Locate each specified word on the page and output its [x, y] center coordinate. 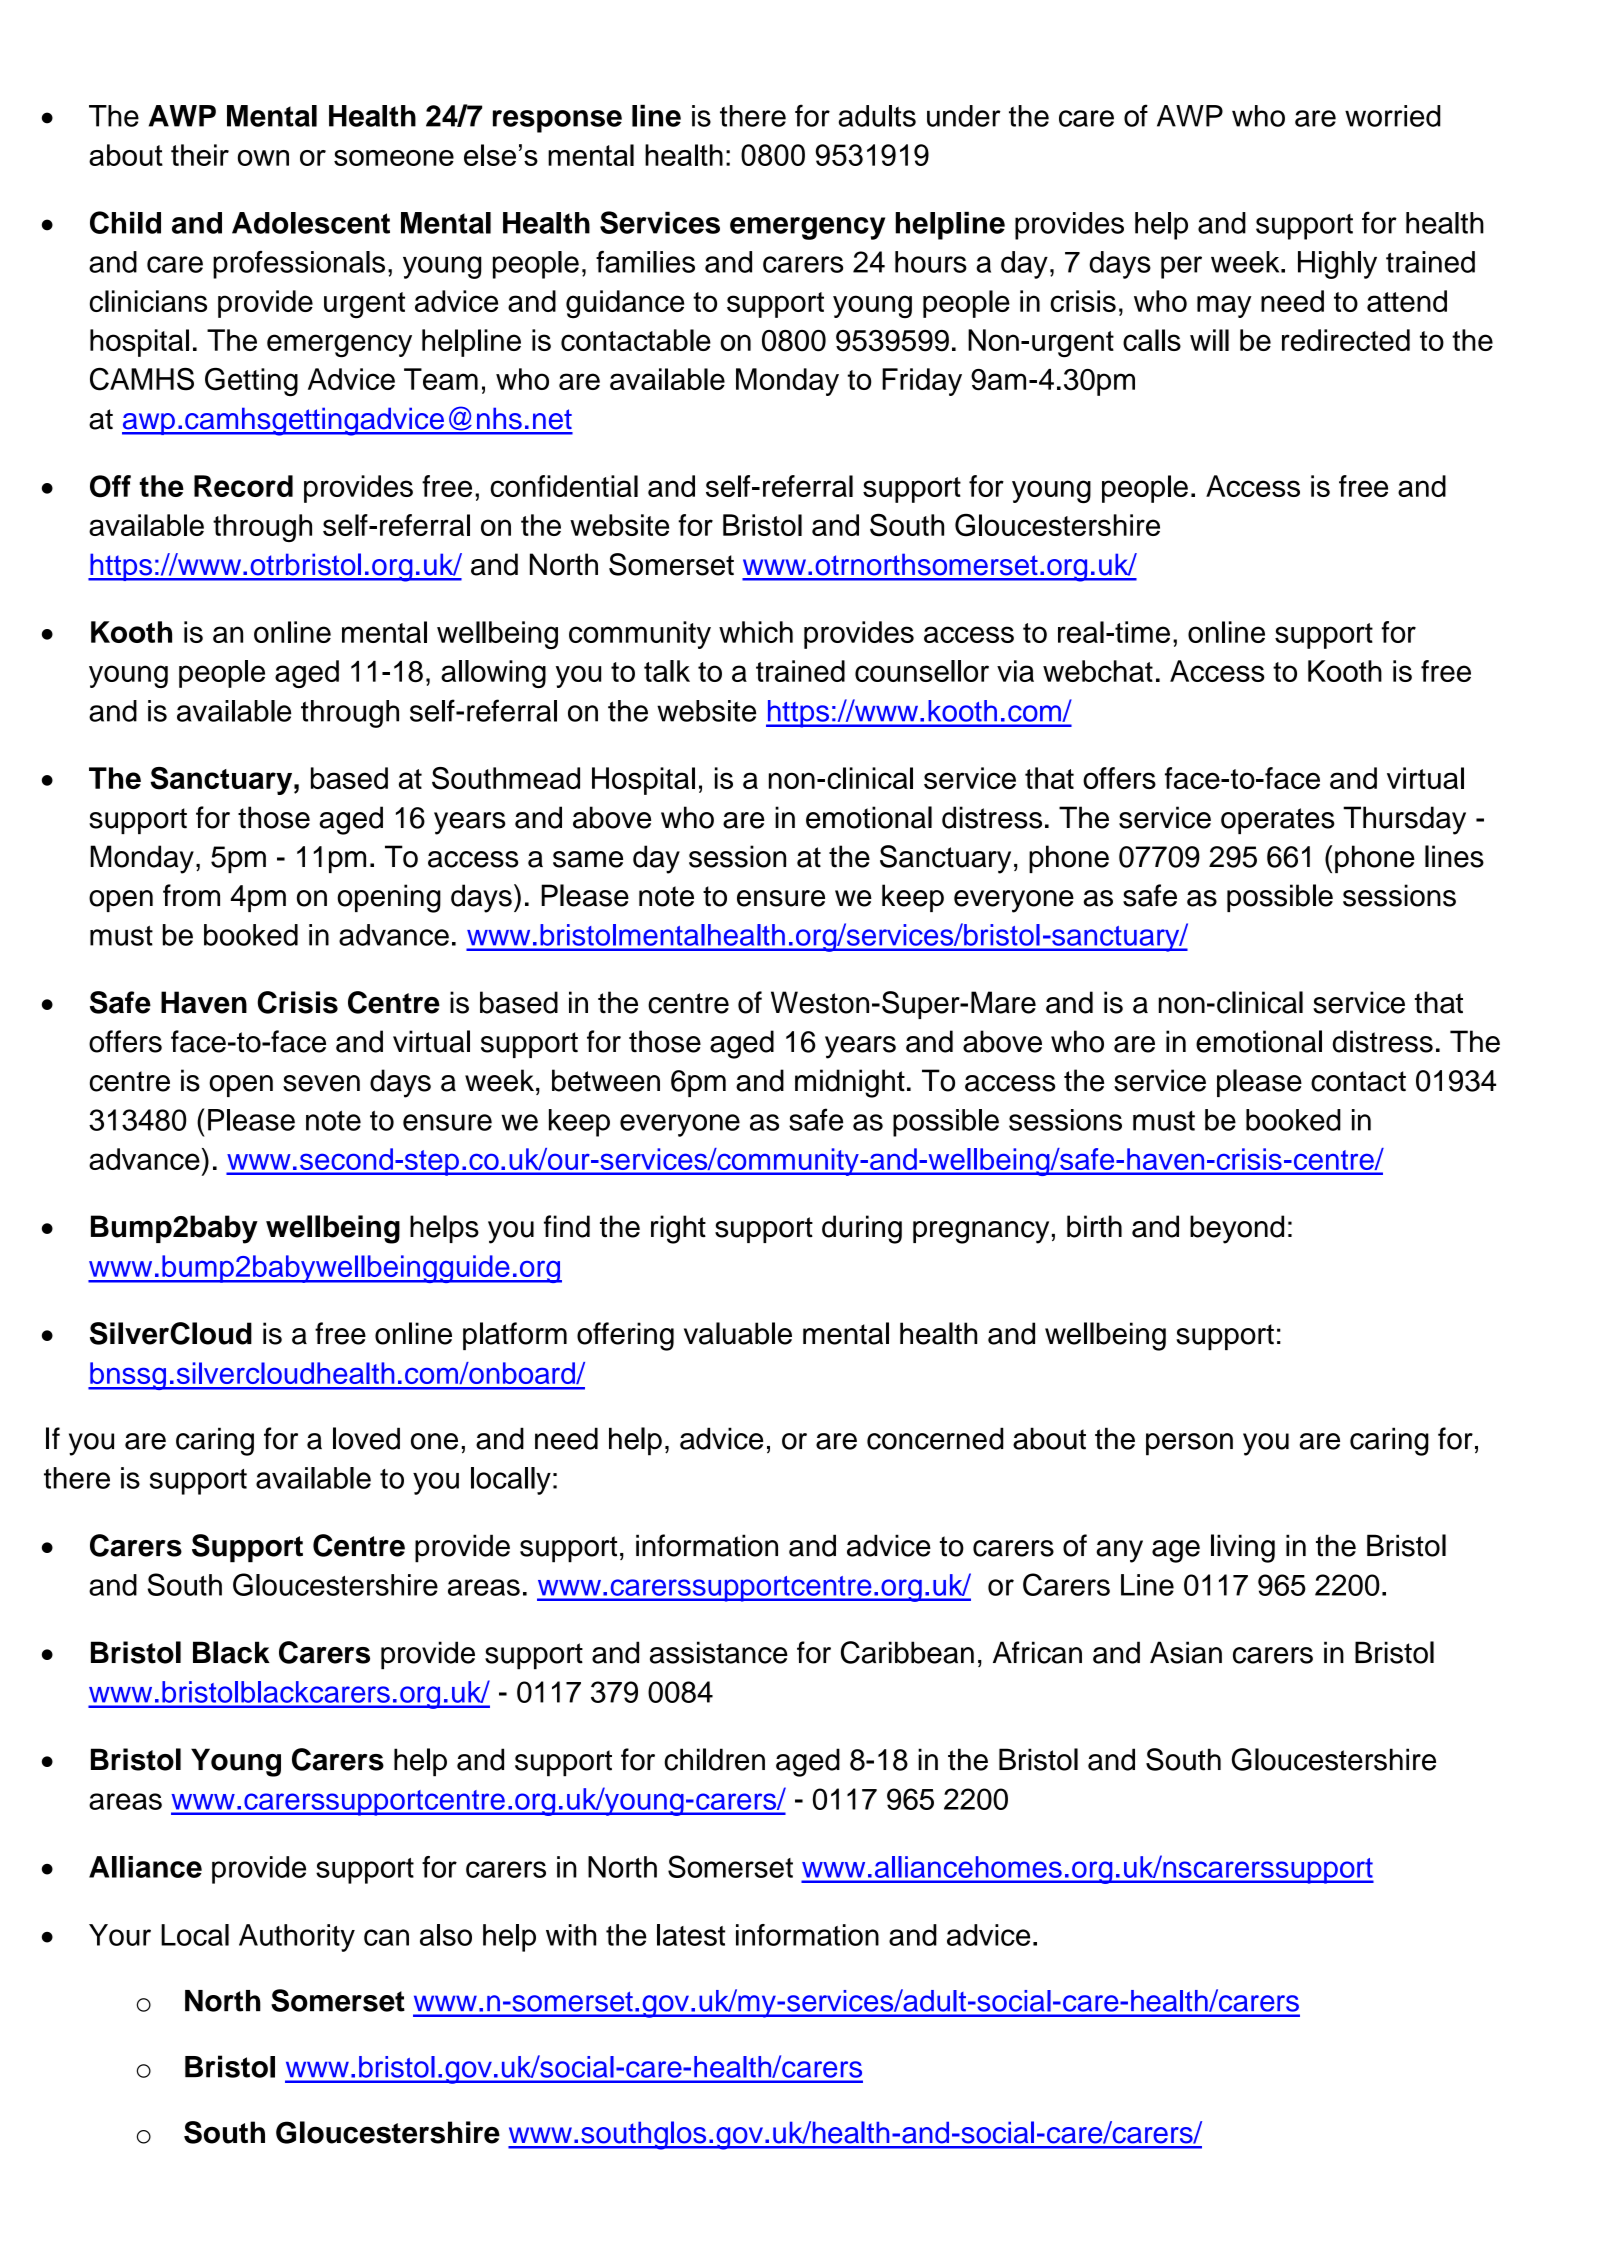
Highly [1337, 265]
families [645, 261]
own [263, 158]
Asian [1186, 1652]
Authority [297, 1938]
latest [691, 1935]
